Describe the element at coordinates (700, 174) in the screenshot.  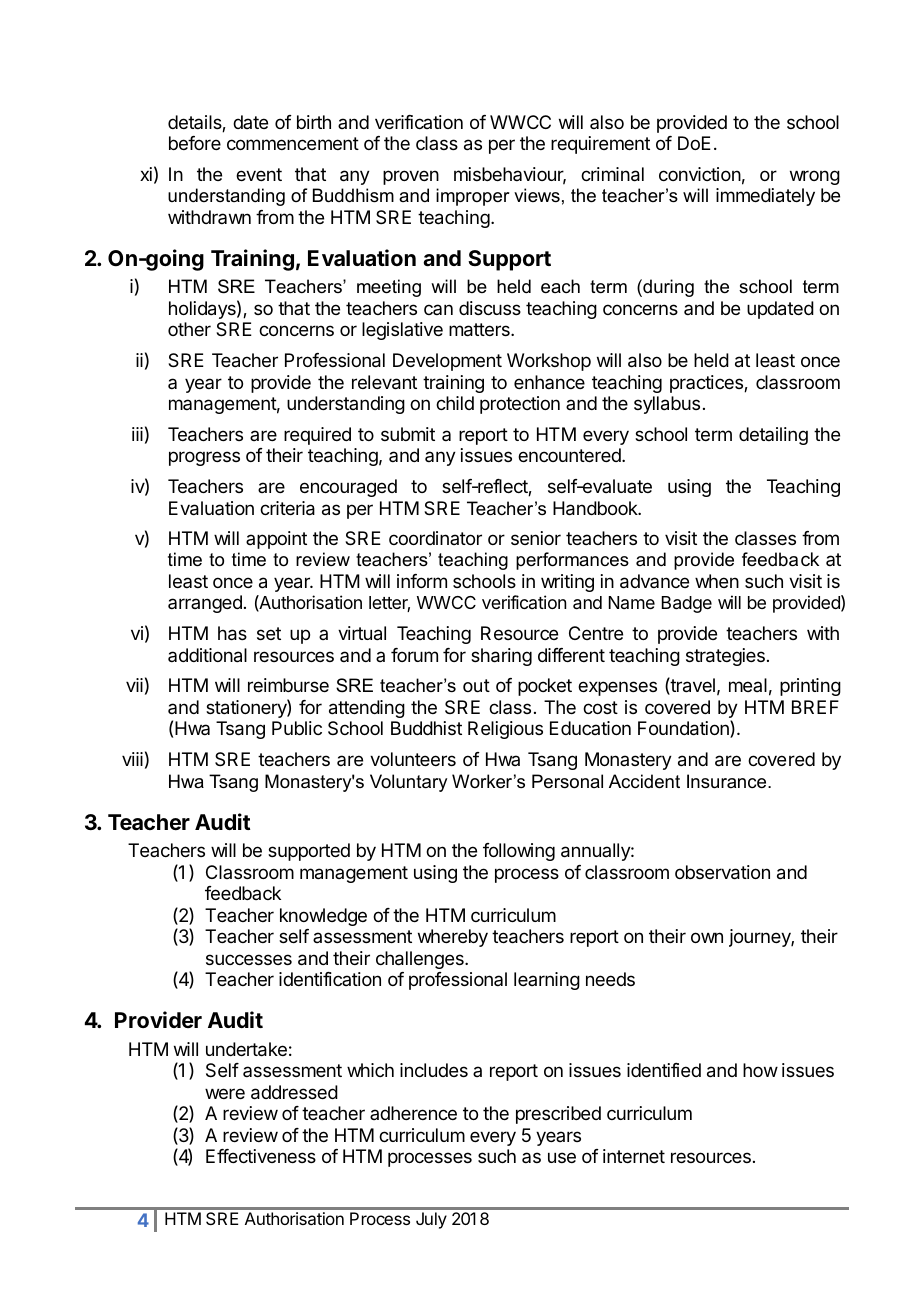
I see `conviction` at that location.
